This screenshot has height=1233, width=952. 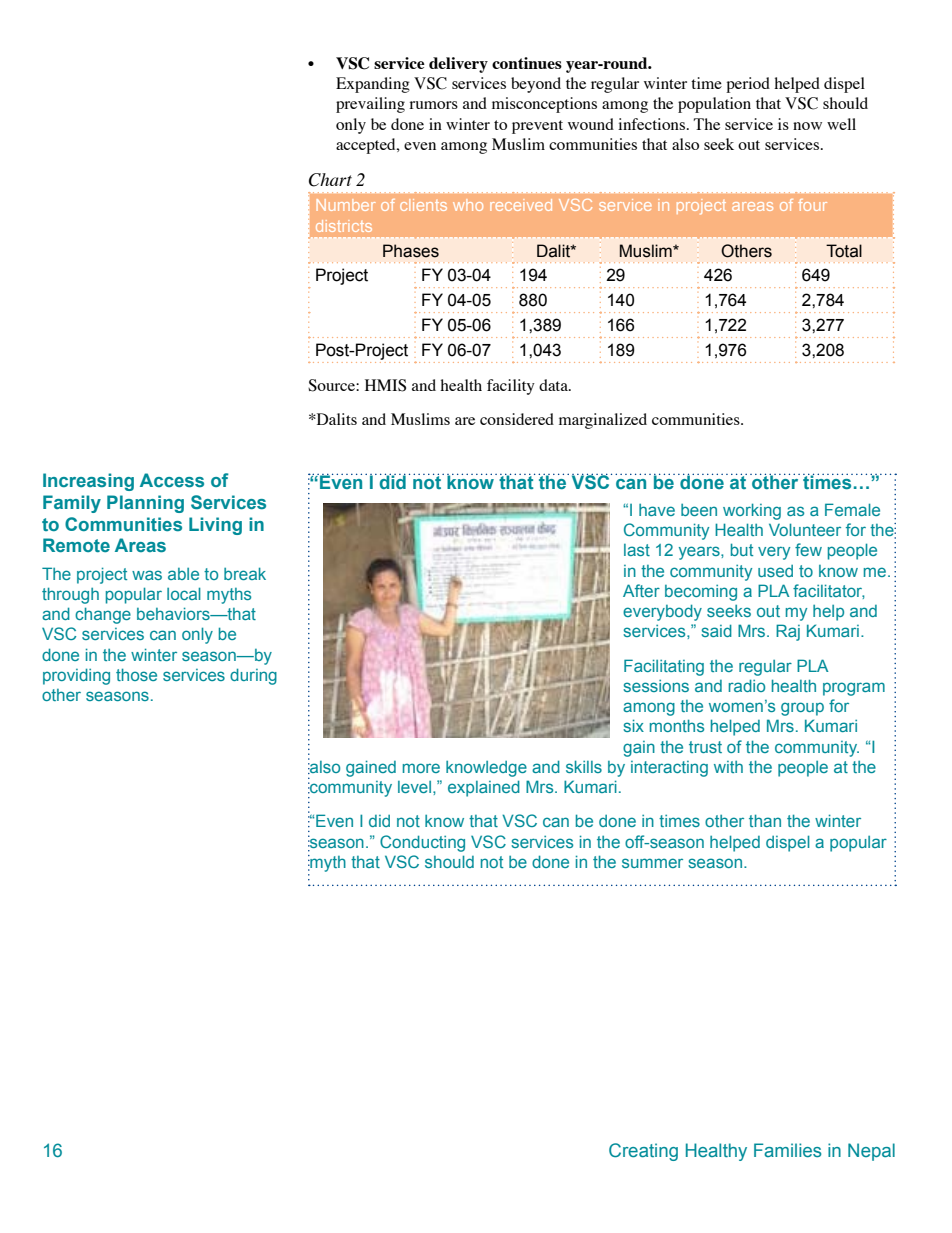 What do you see at coordinates (421, 768) in the screenshot?
I see `more` at bounding box center [421, 768].
